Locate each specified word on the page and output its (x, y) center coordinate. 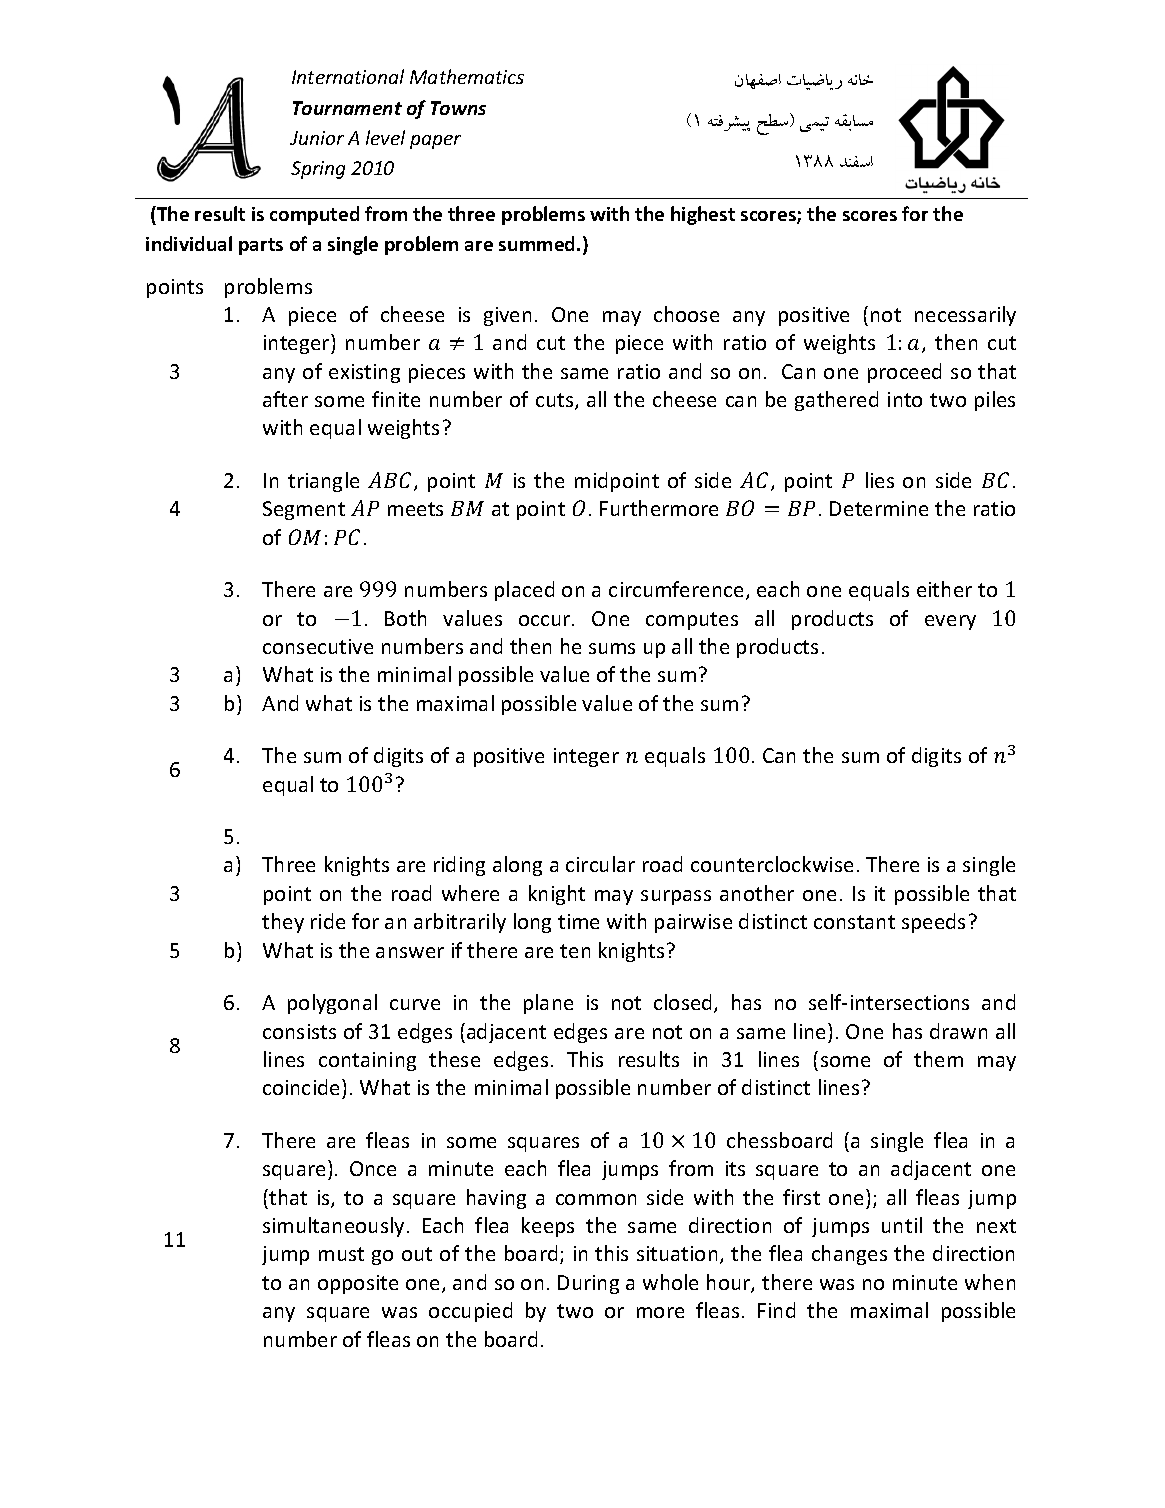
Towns (458, 108)
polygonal (332, 1004)
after (285, 399)
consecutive (318, 646)
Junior (317, 138)
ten (575, 951)
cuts (556, 401)
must (341, 1254)
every (950, 622)
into (905, 399)
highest (703, 215)
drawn (958, 1031)
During (588, 1284)
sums (612, 648)
